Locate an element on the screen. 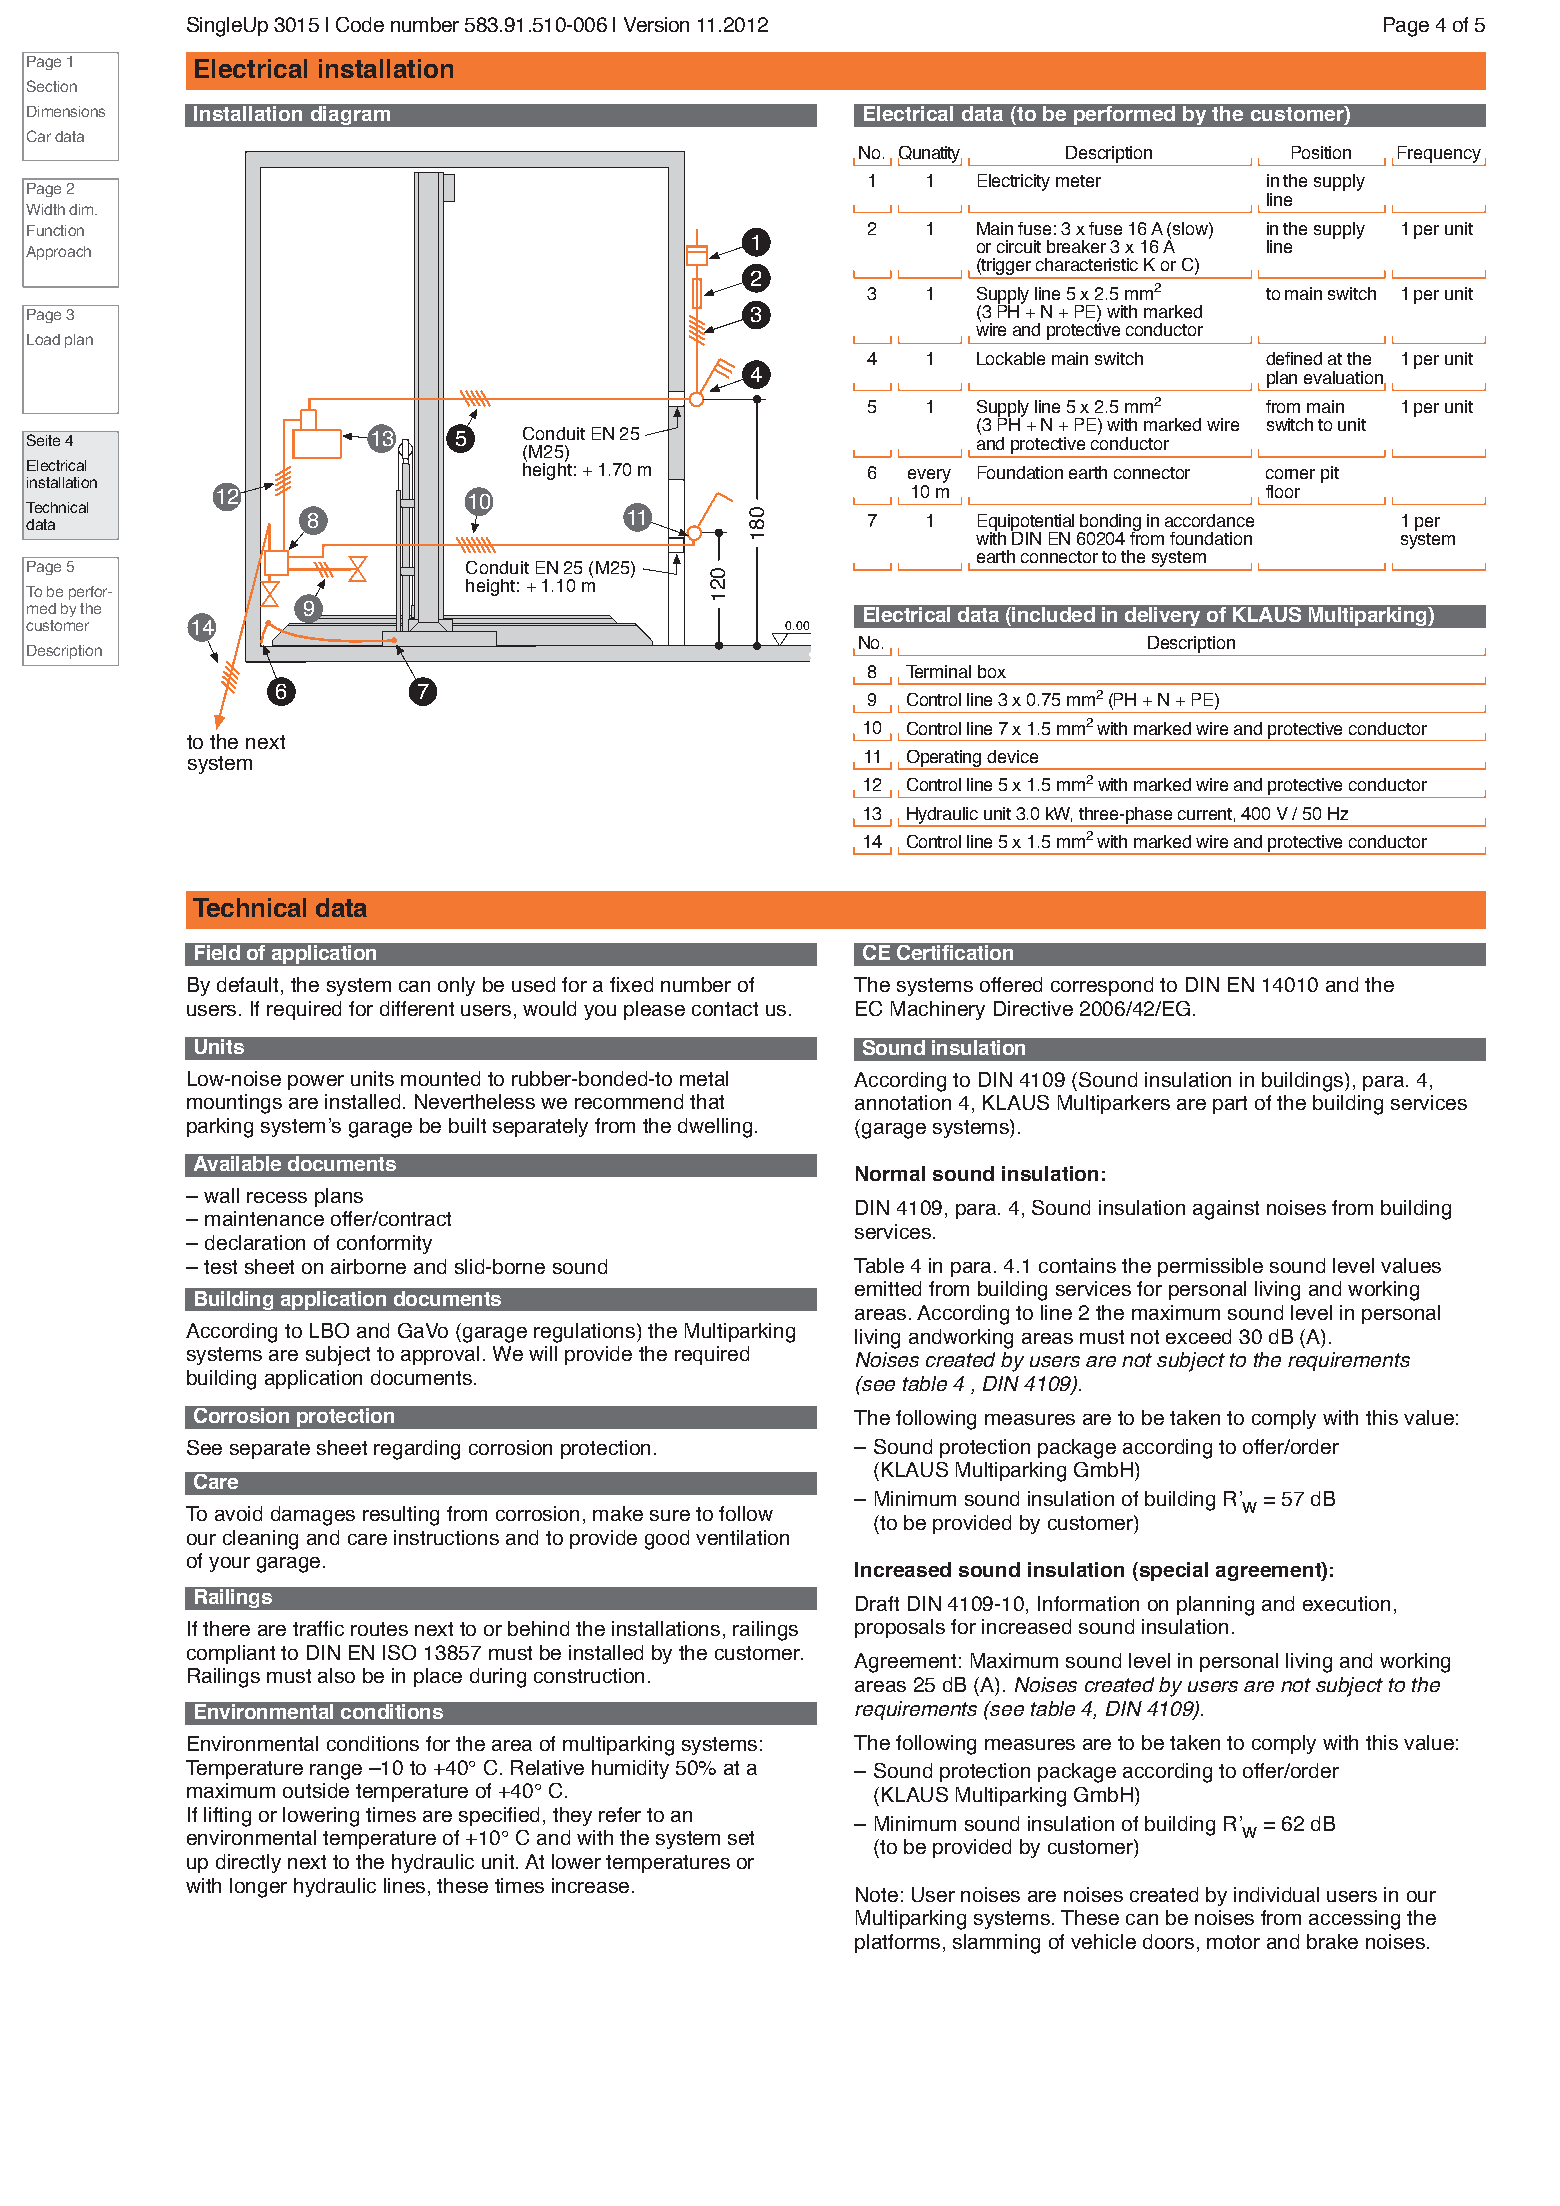  Version is located at coordinates (656, 24).
